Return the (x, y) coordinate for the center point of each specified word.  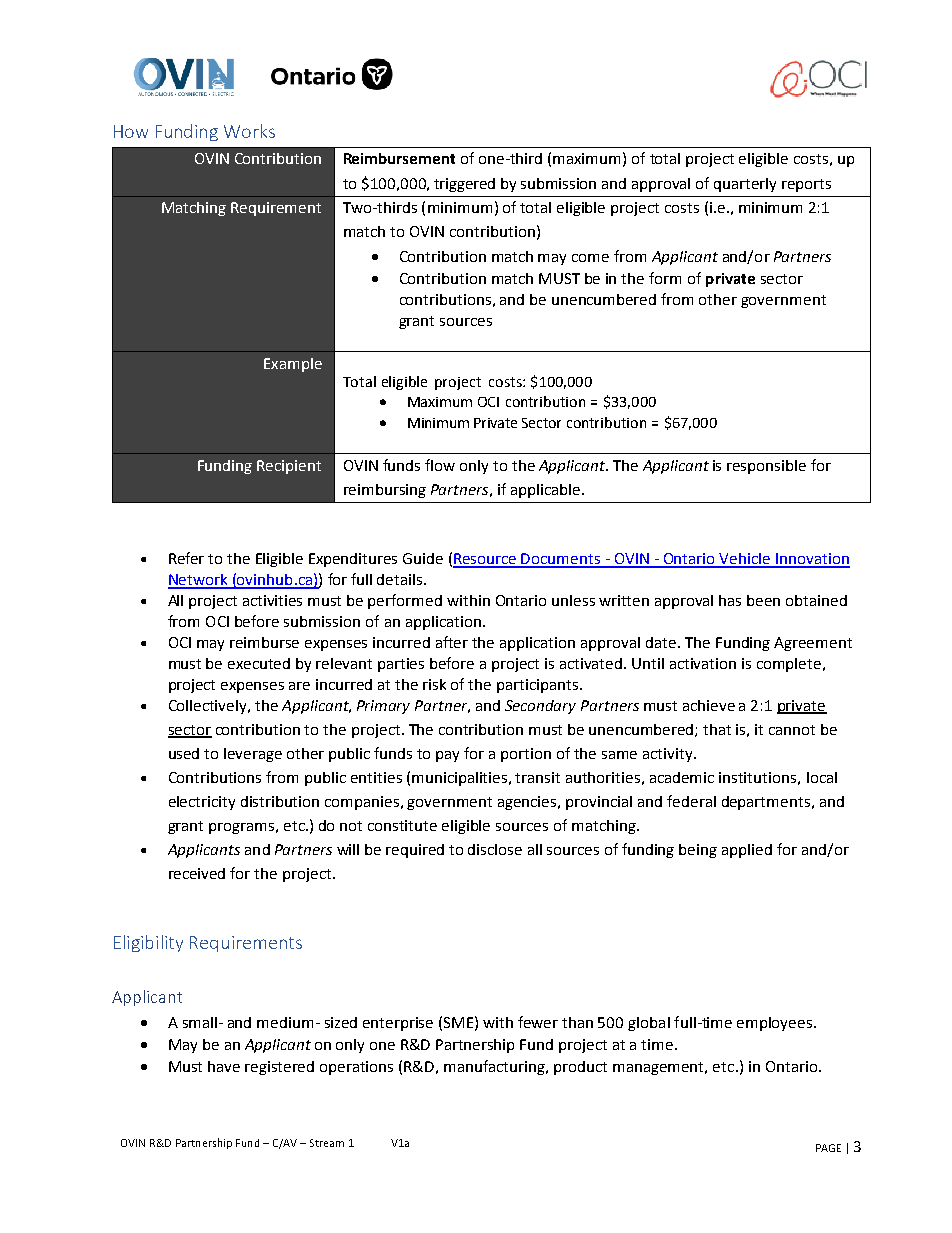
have (224, 1066)
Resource (486, 560)
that (717, 729)
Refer (186, 558)
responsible (766, 467)
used (184, 753)
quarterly (745, 185)
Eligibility (148, 943)
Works (249, 131)
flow (440, 465)
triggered (464, 185)
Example (293, 365)
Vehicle (745, 560)
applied (747, 851)
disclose (495, 849)
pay (447, 756)
